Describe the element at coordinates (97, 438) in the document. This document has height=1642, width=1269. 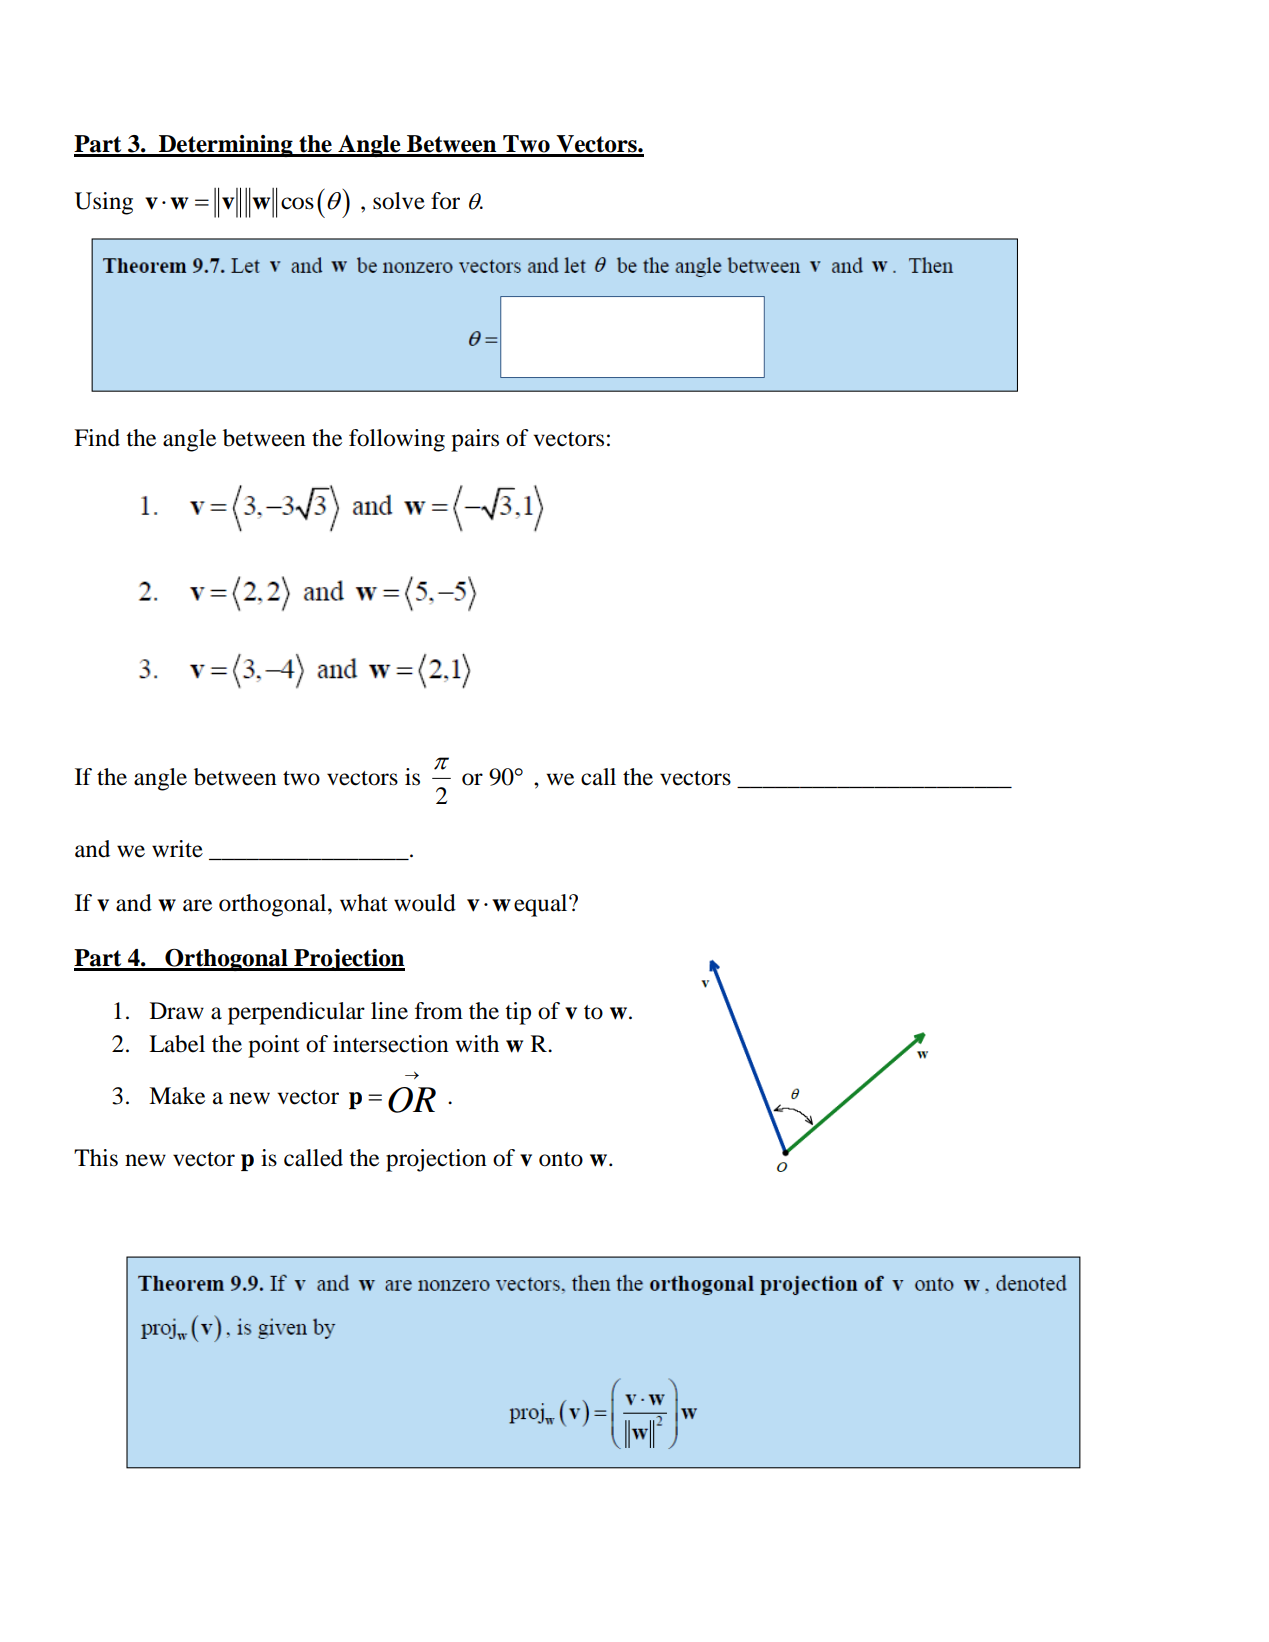
I see `Find` at that location.
